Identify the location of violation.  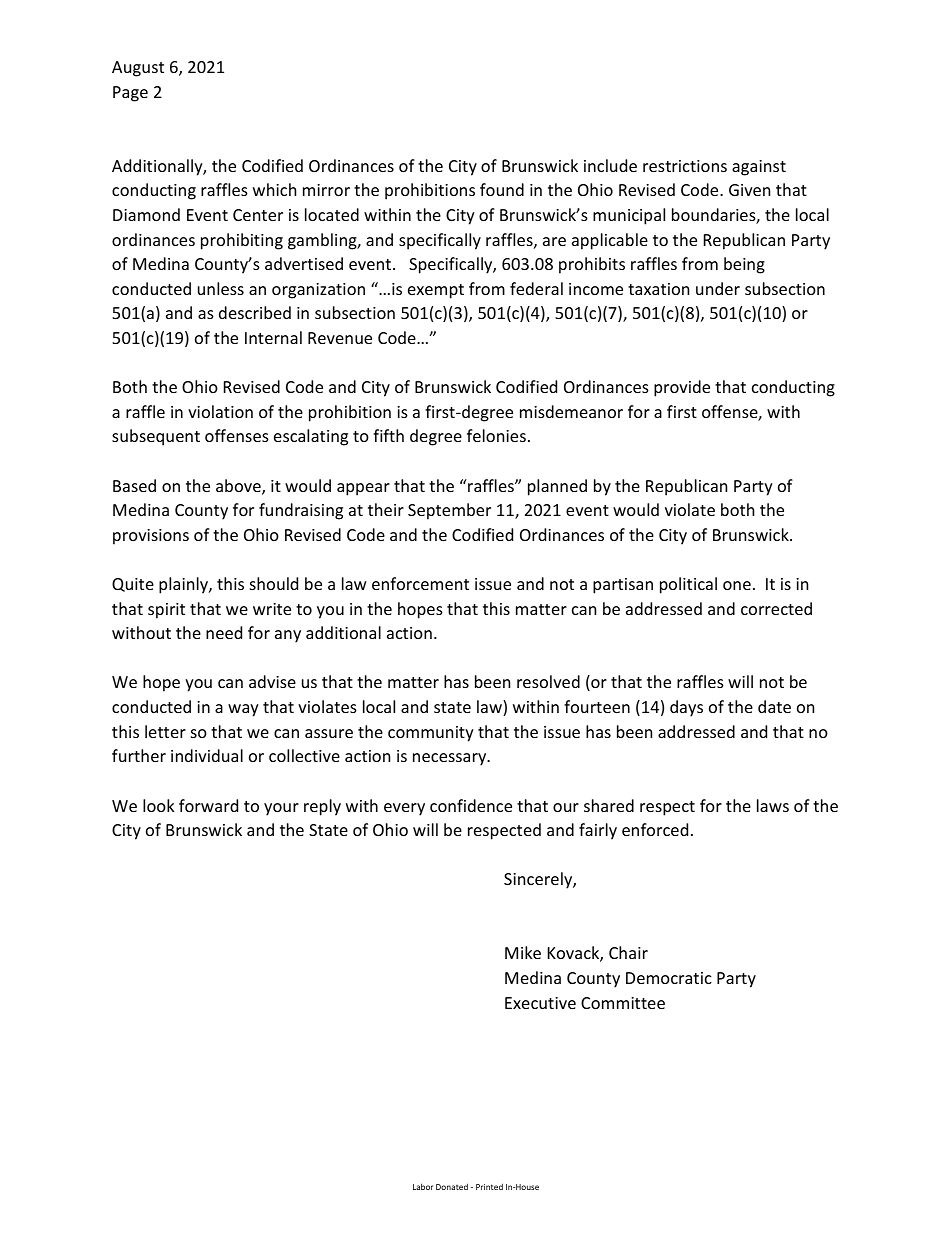
(220, 411).
